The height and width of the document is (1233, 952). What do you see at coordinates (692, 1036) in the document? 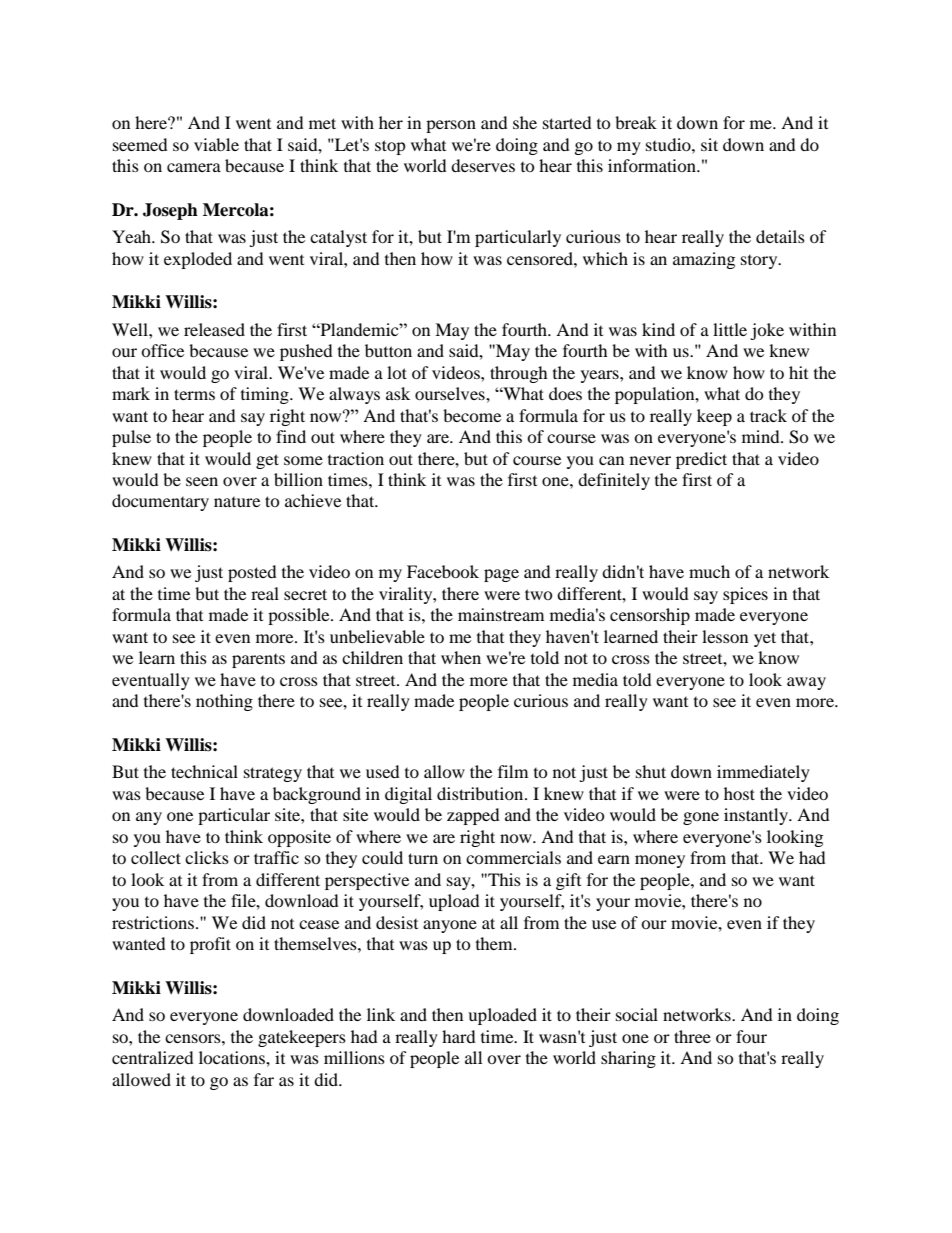
I see `three` at bounding box center [692, 1036].
